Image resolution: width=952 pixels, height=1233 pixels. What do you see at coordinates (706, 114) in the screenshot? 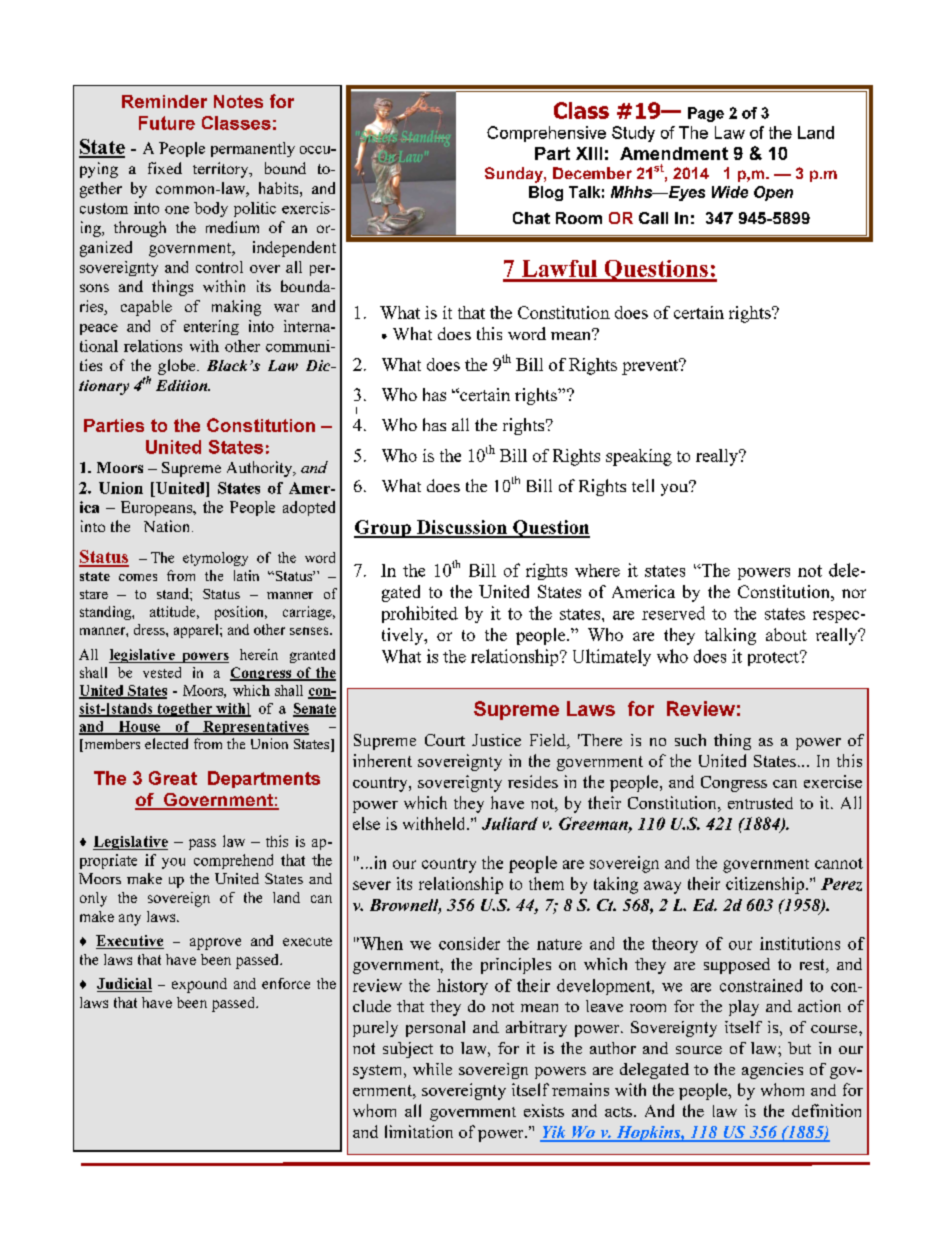
I see `Page` at bounding box center [706, 114].
